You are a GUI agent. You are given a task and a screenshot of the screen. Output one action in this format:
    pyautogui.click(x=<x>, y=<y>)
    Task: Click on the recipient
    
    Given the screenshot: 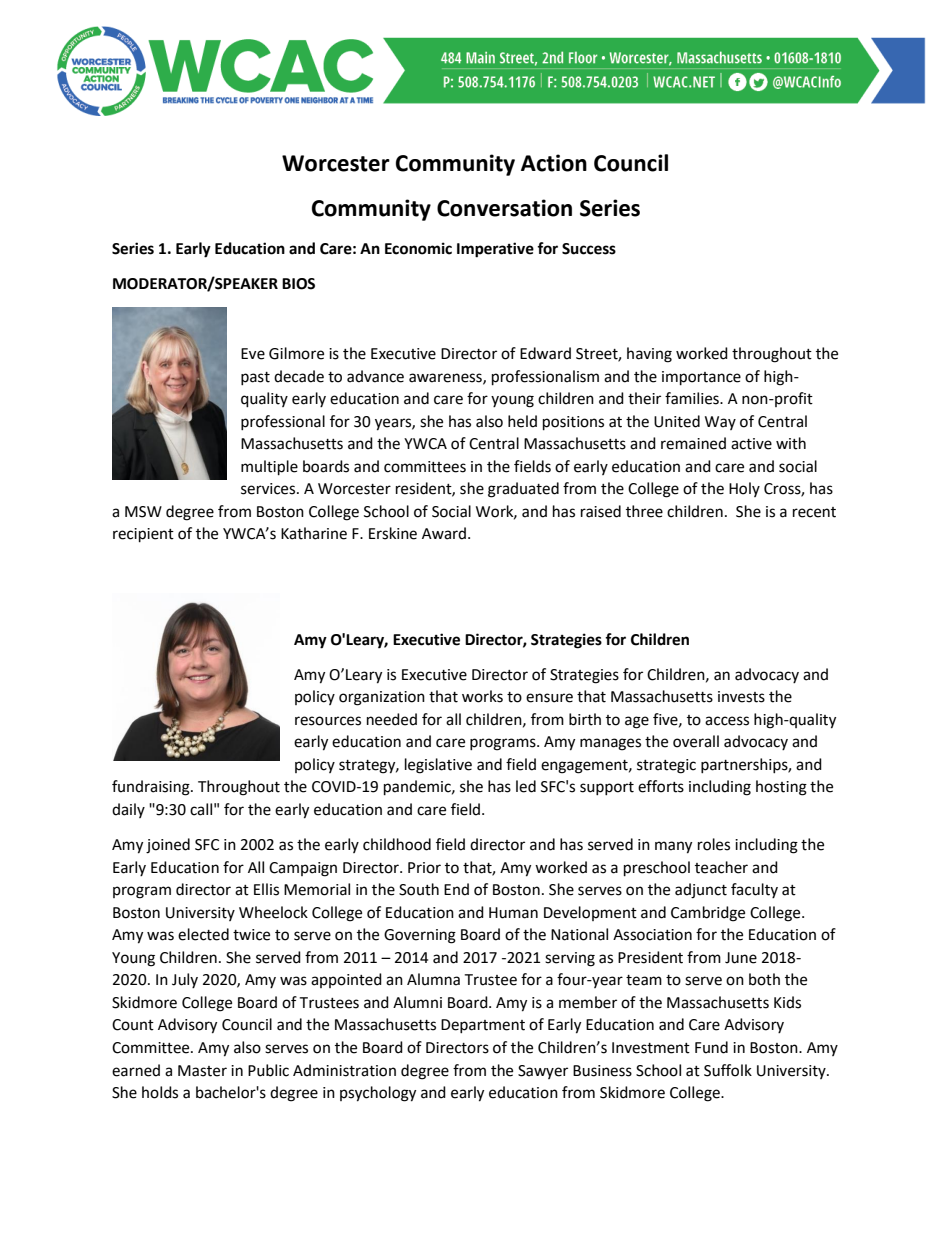 What is the action you would take?
    pyautogui.click(x=143, y=535)
